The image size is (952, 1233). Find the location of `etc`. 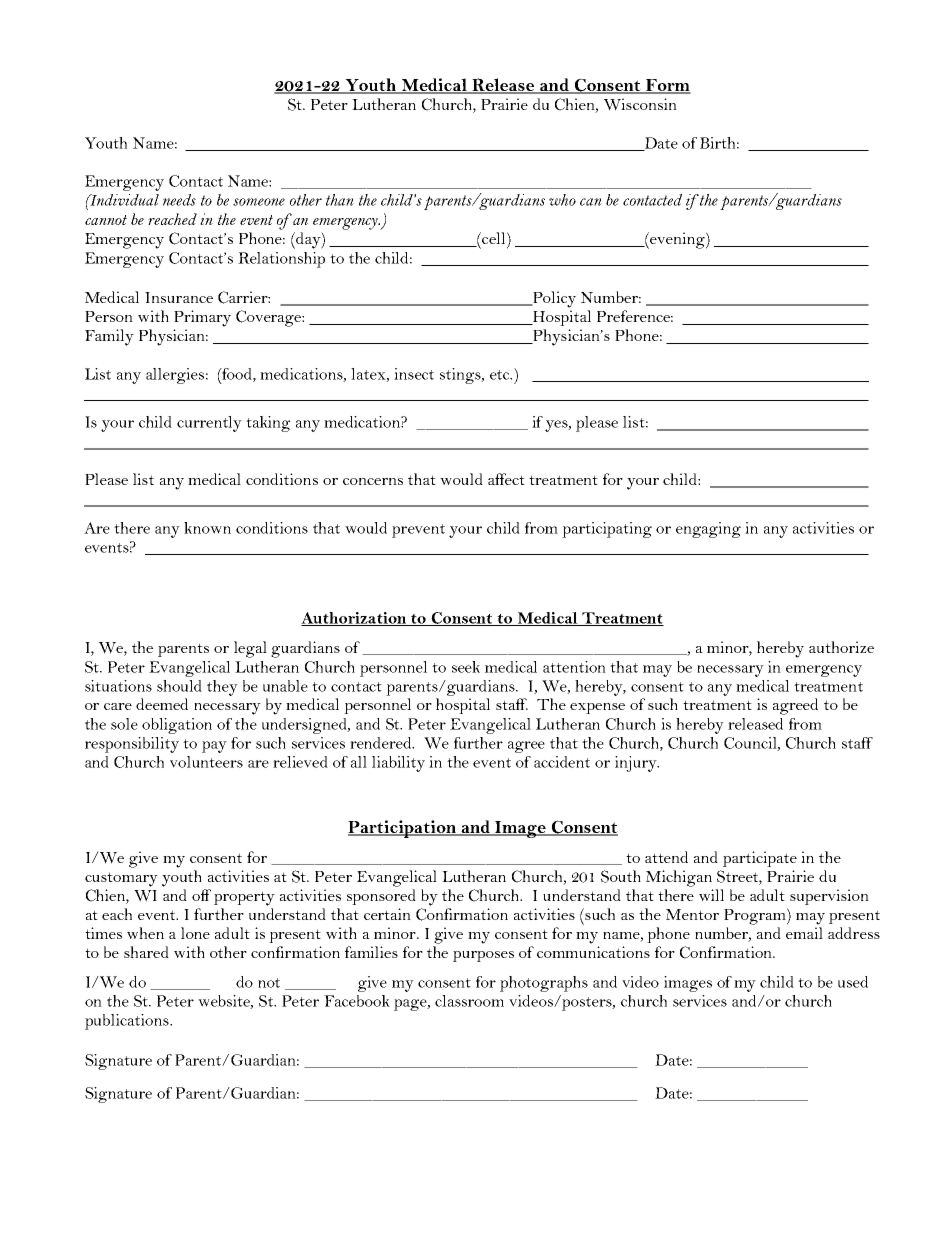

etc is located at coordinates (501, 375).
